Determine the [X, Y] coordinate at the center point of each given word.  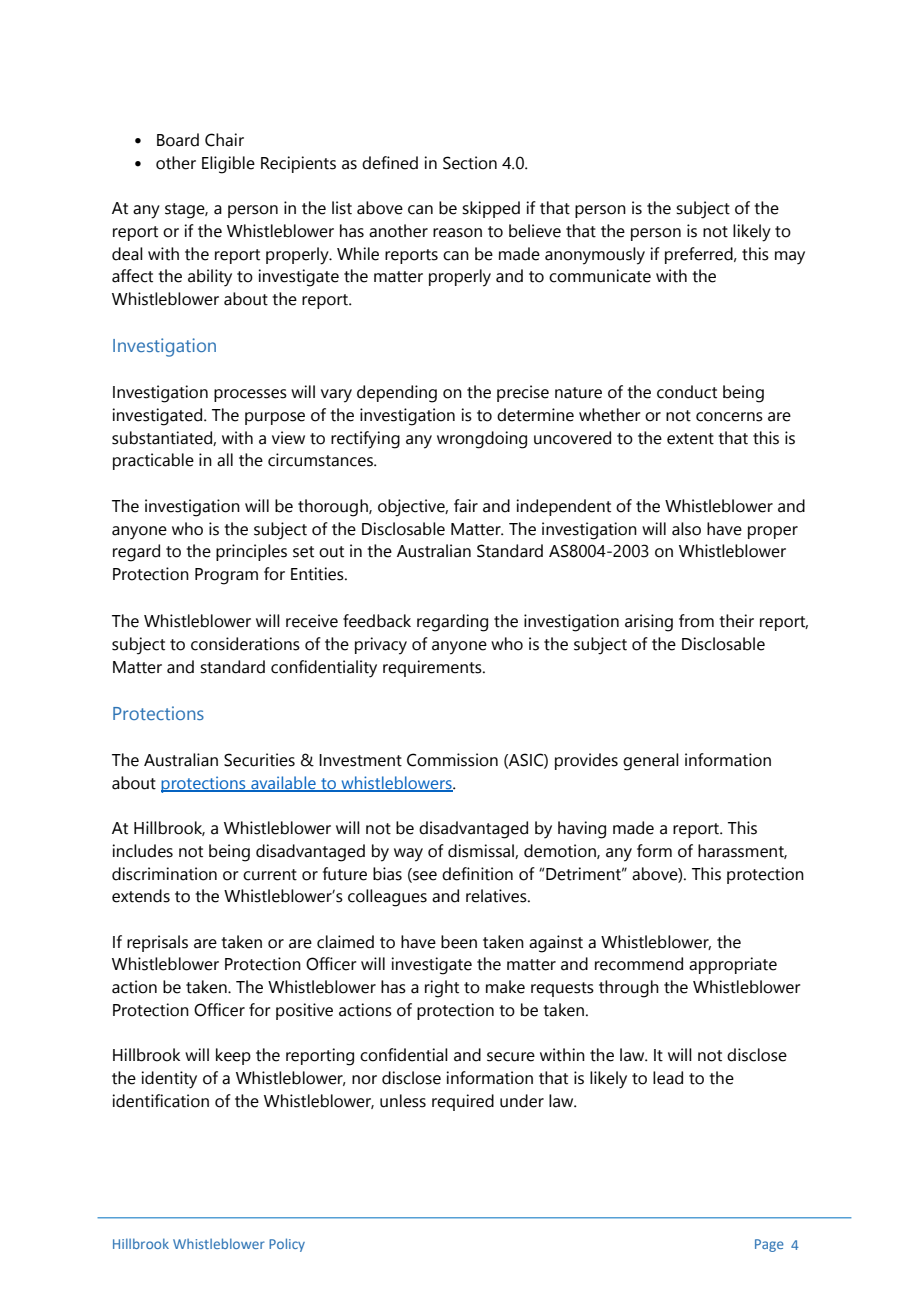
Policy [287, 1245]
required [463, 1102]
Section [470, 163]
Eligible [228, 165]
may [790, 258]
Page [769, 1245]
